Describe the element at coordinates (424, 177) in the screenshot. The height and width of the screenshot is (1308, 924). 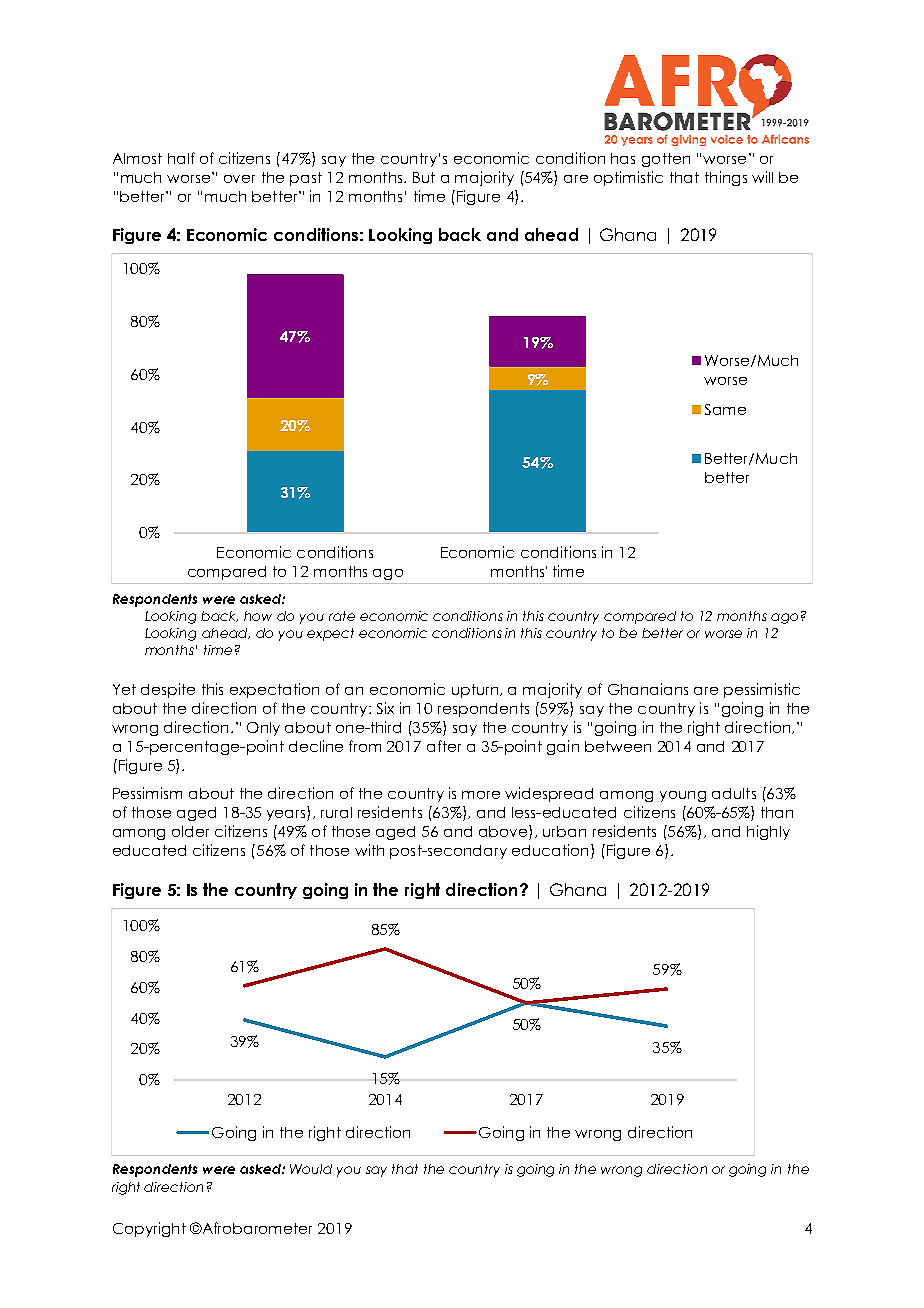
I see `But` at that location.
